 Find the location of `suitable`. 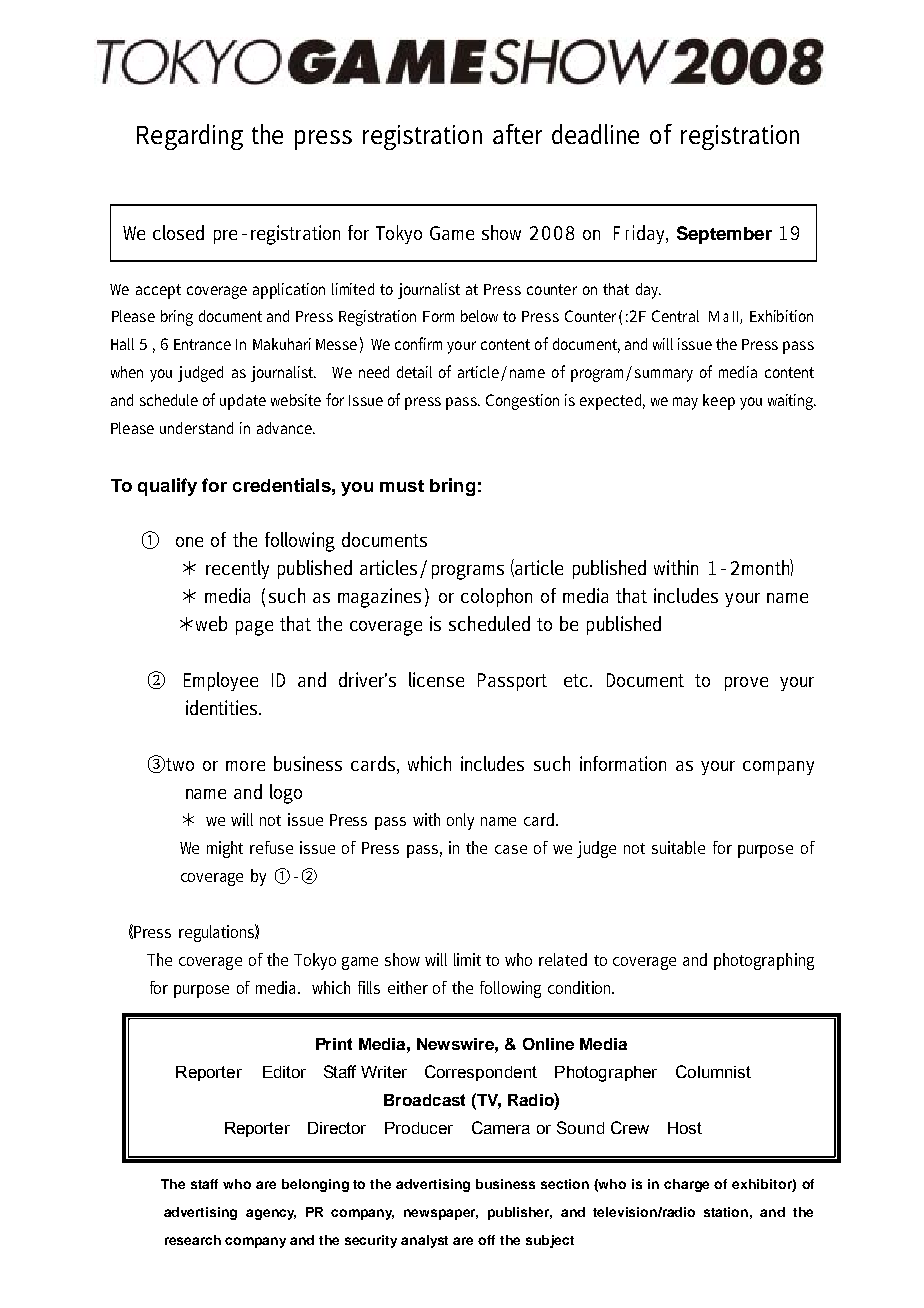

suitable is located at coordinates (678, 847).
